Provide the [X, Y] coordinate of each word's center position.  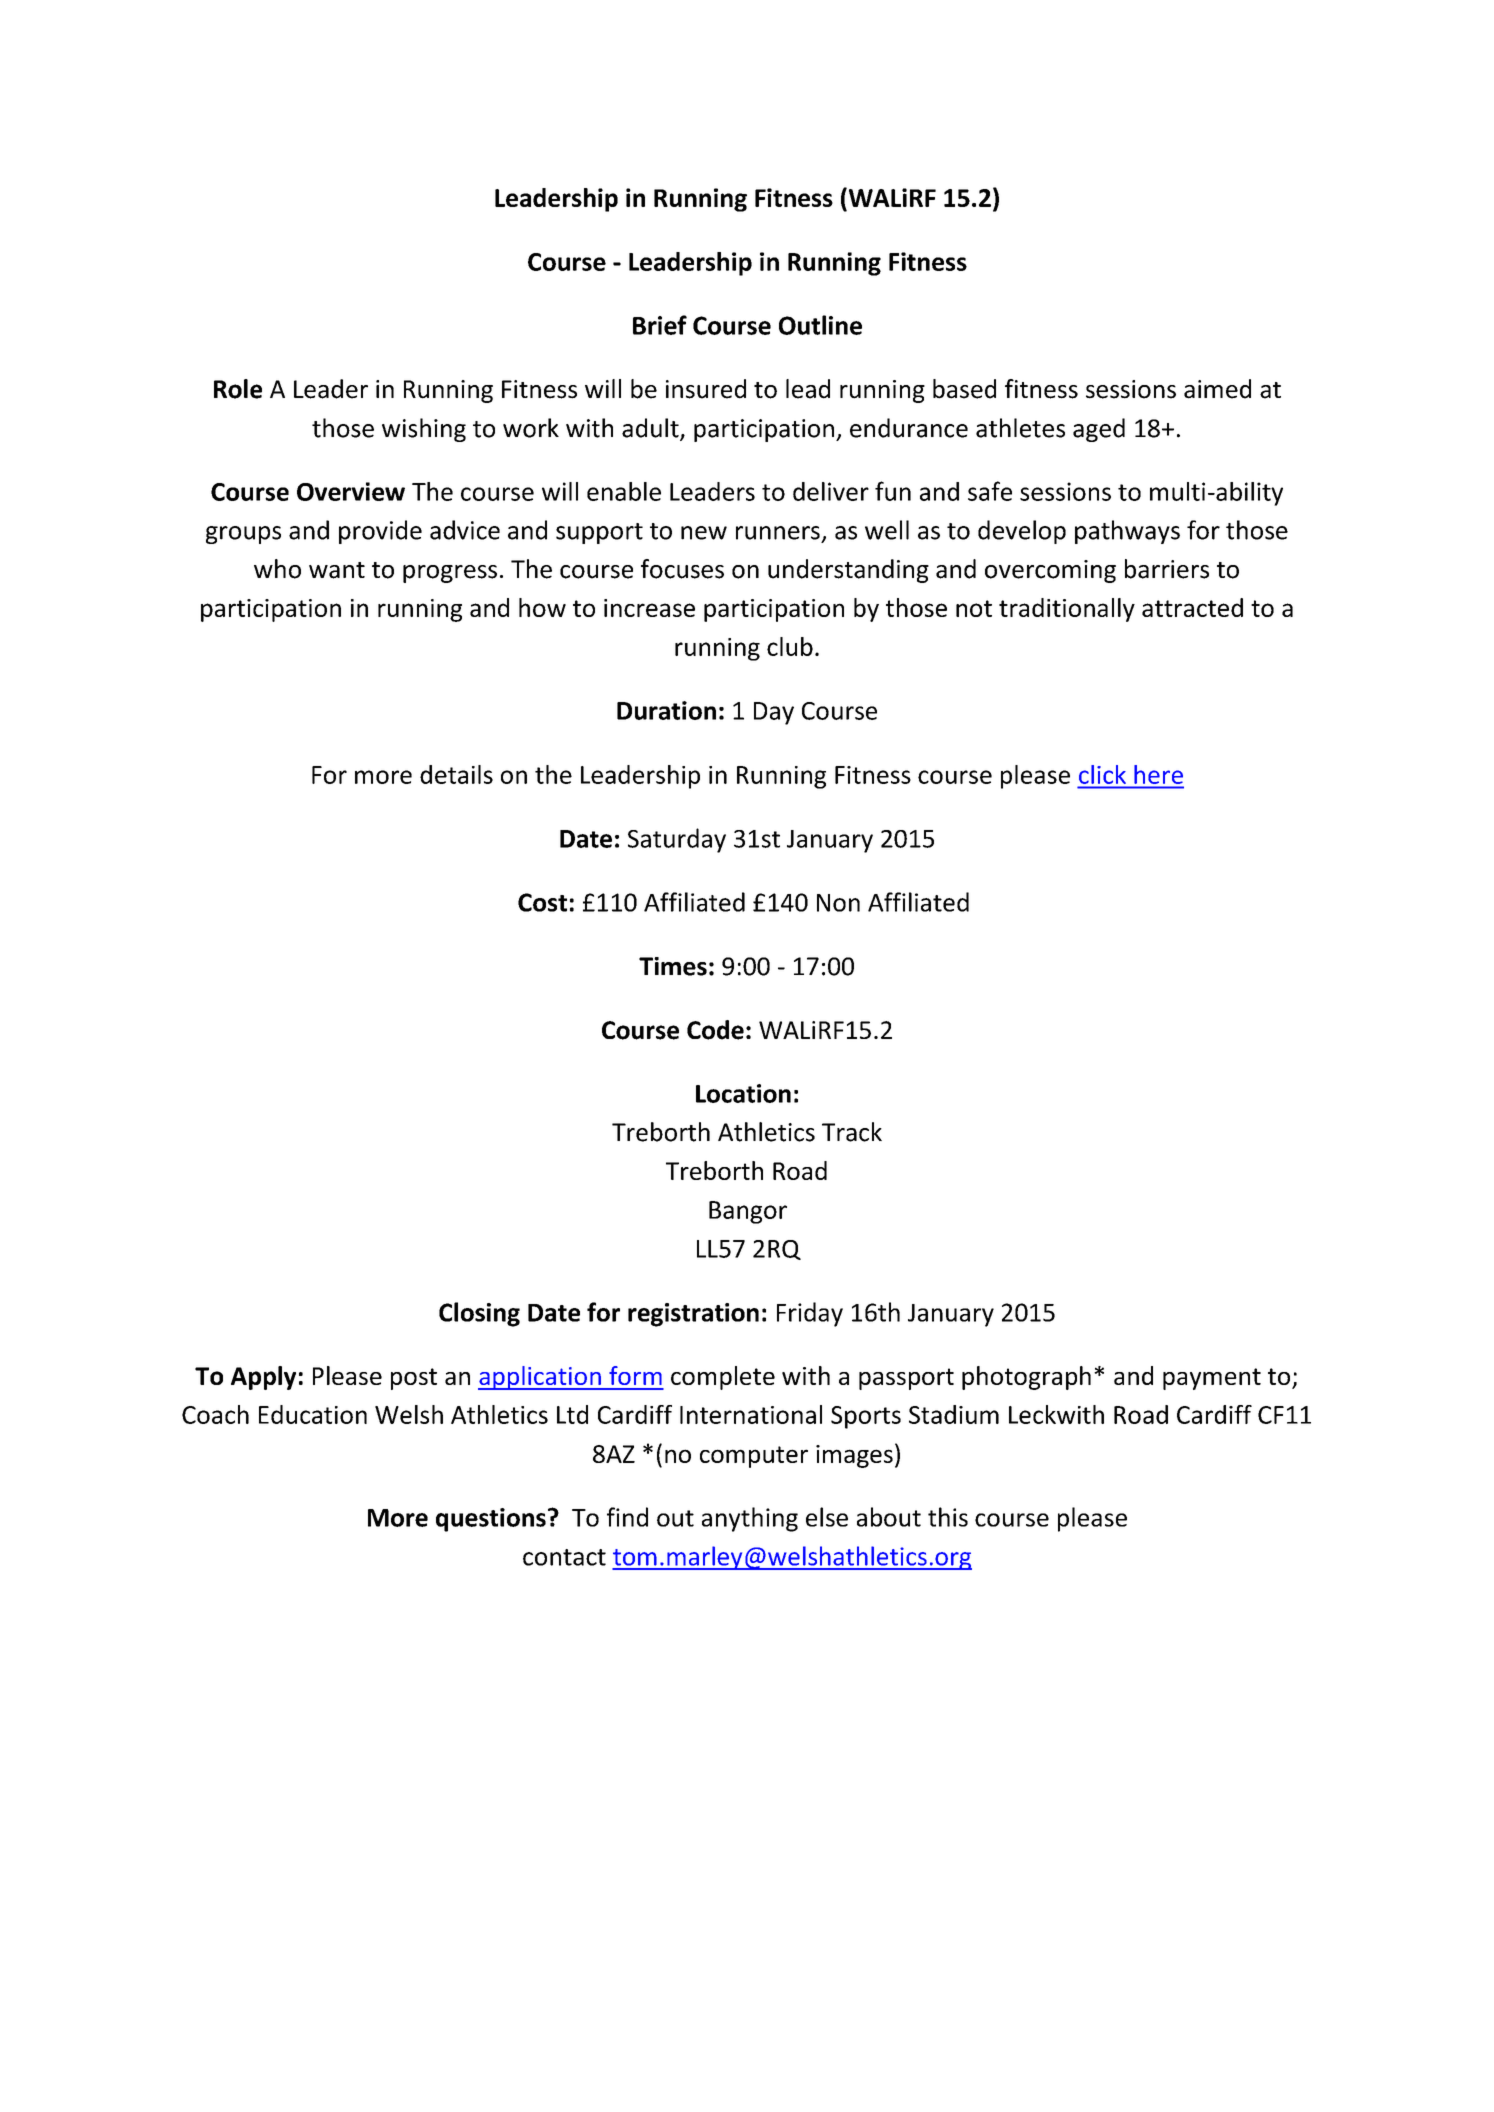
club [790, 646]
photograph [1026, 1378]
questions [491, 1520]
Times [673, 966]
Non [838, 903]
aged [1099, 430]
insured [706, 389]
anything [750, 1519]
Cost [542, 902]
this [948, 1517]
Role [238, 389]
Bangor [748, 1212]
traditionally [1067, 610]
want [337, 570]
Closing [479, 1314]
